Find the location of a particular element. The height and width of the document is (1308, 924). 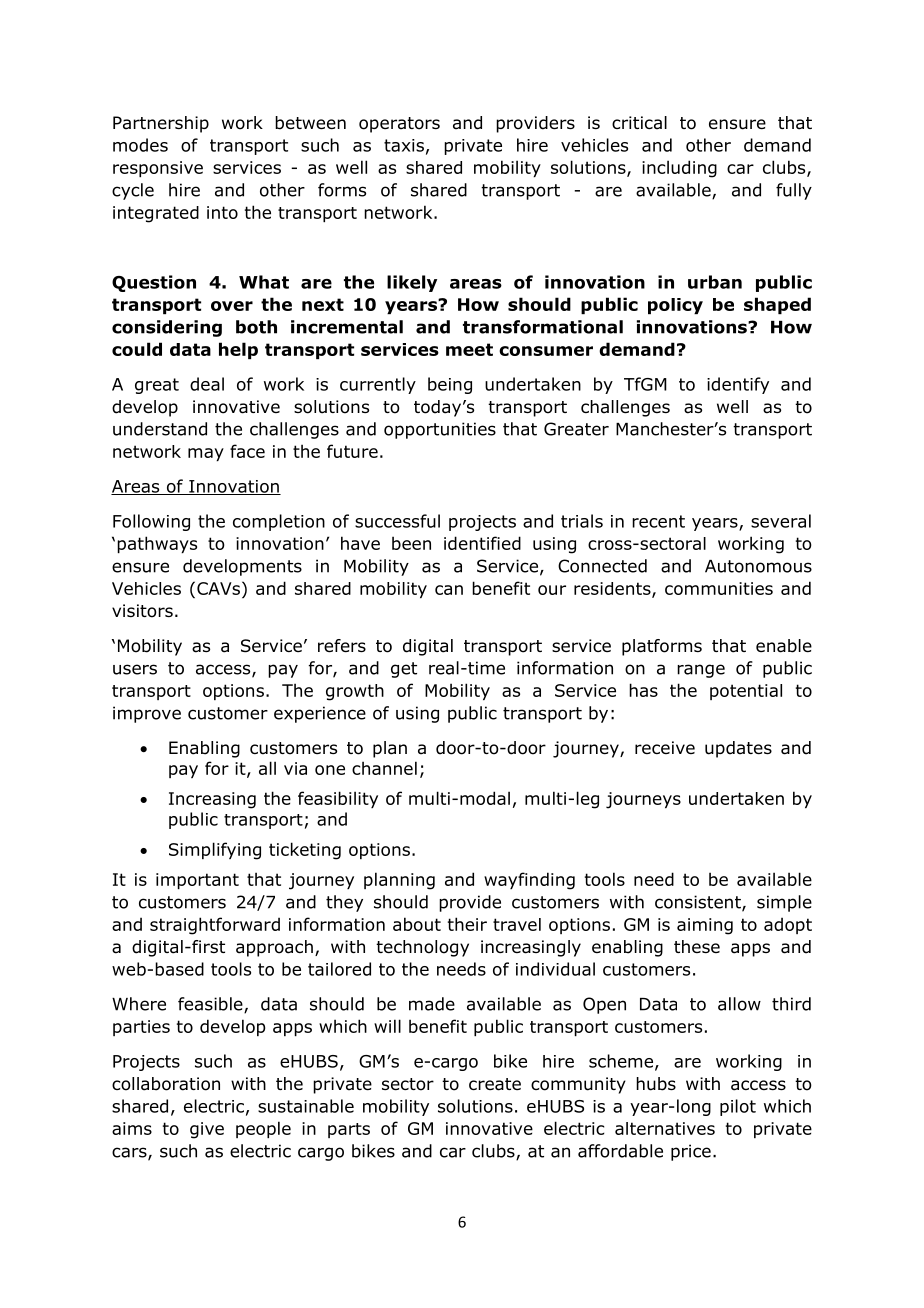

updates is located at coordinates (738, 749).
